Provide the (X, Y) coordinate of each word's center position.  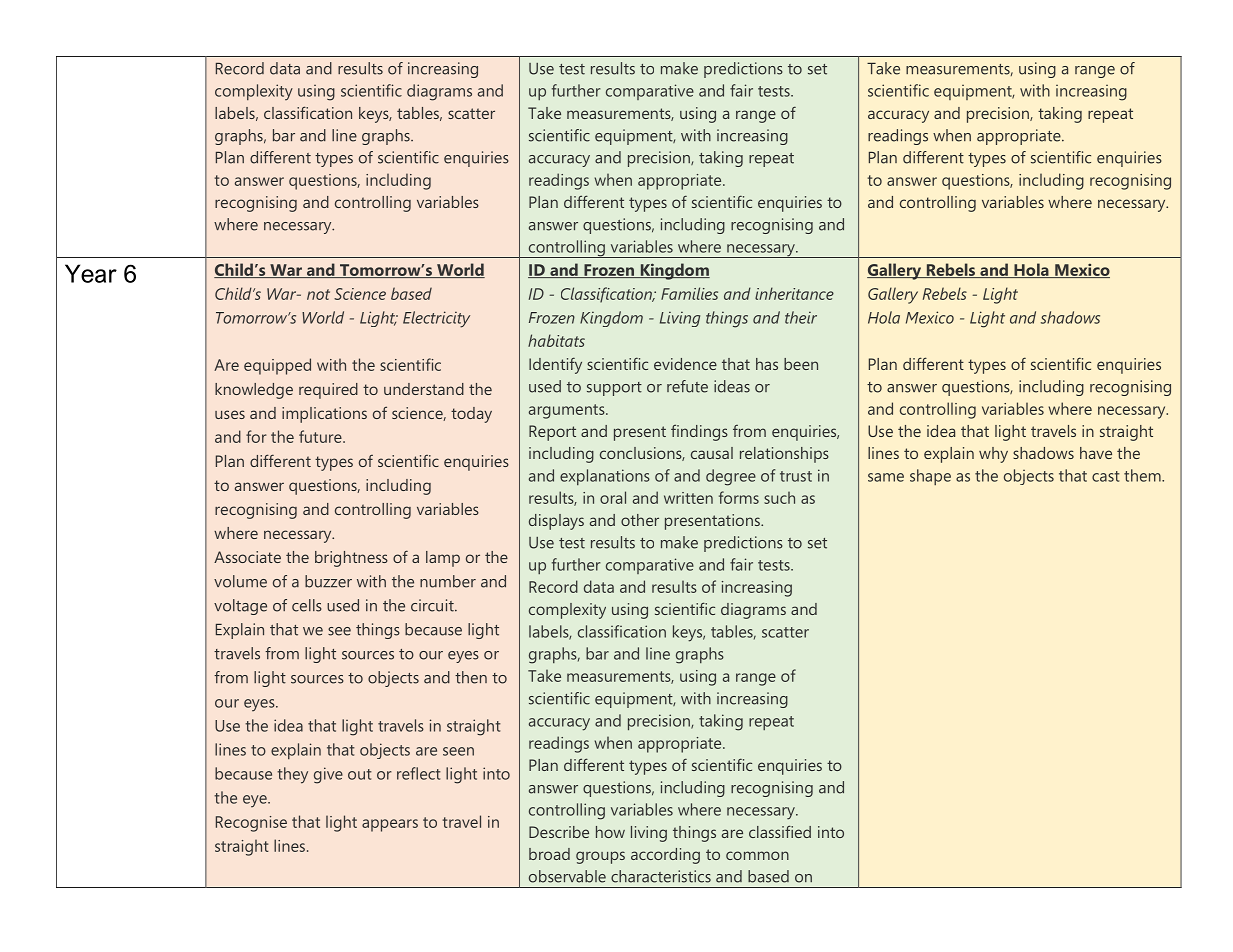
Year (91, 273)
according (665, 856)
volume (240, 581)
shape (930, 477)
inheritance (794, 293)
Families (689, 293)
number (448, 581)
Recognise (251, 824)
